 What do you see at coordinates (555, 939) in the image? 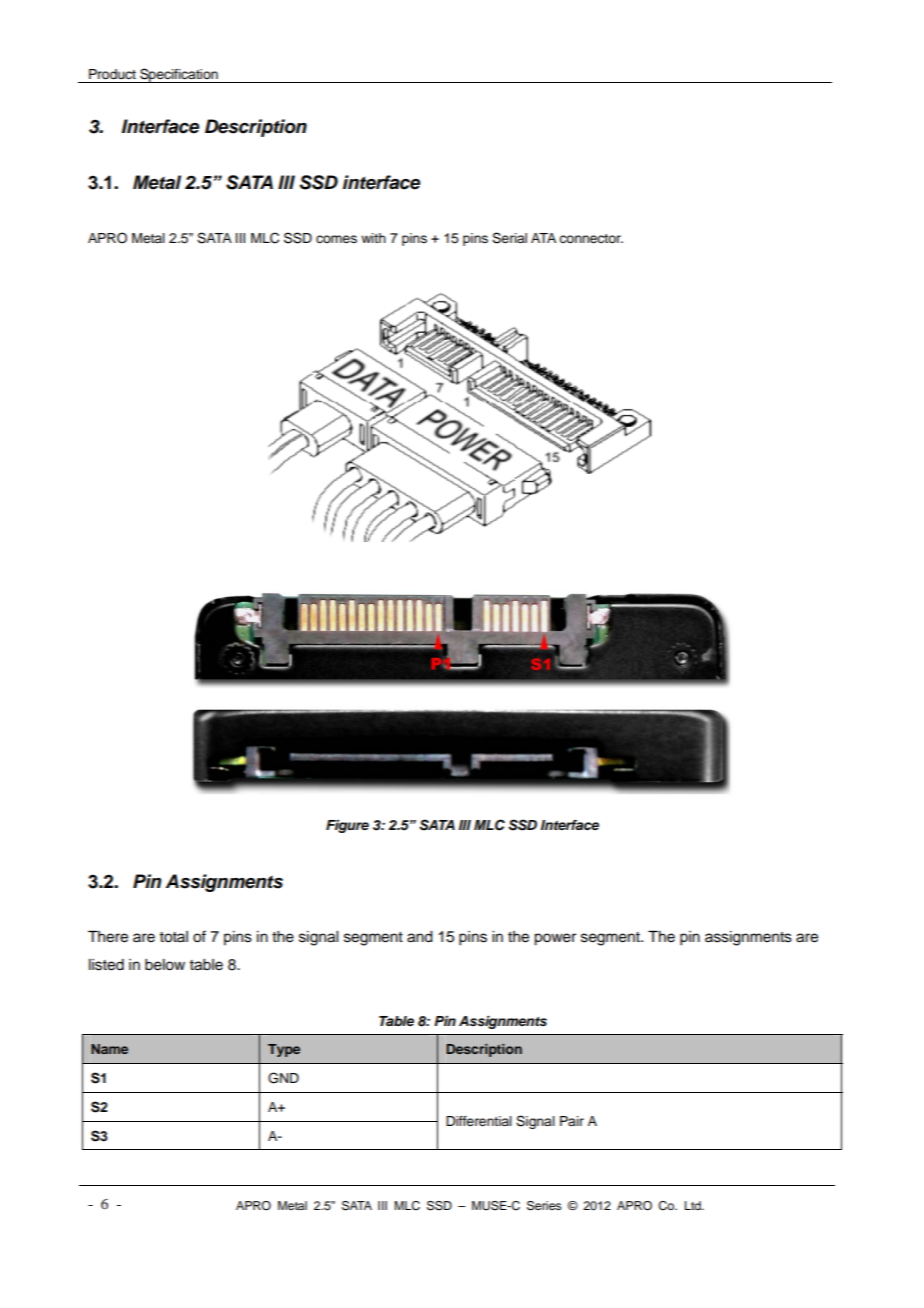
I see `power` at bounding box center [555, 939].
